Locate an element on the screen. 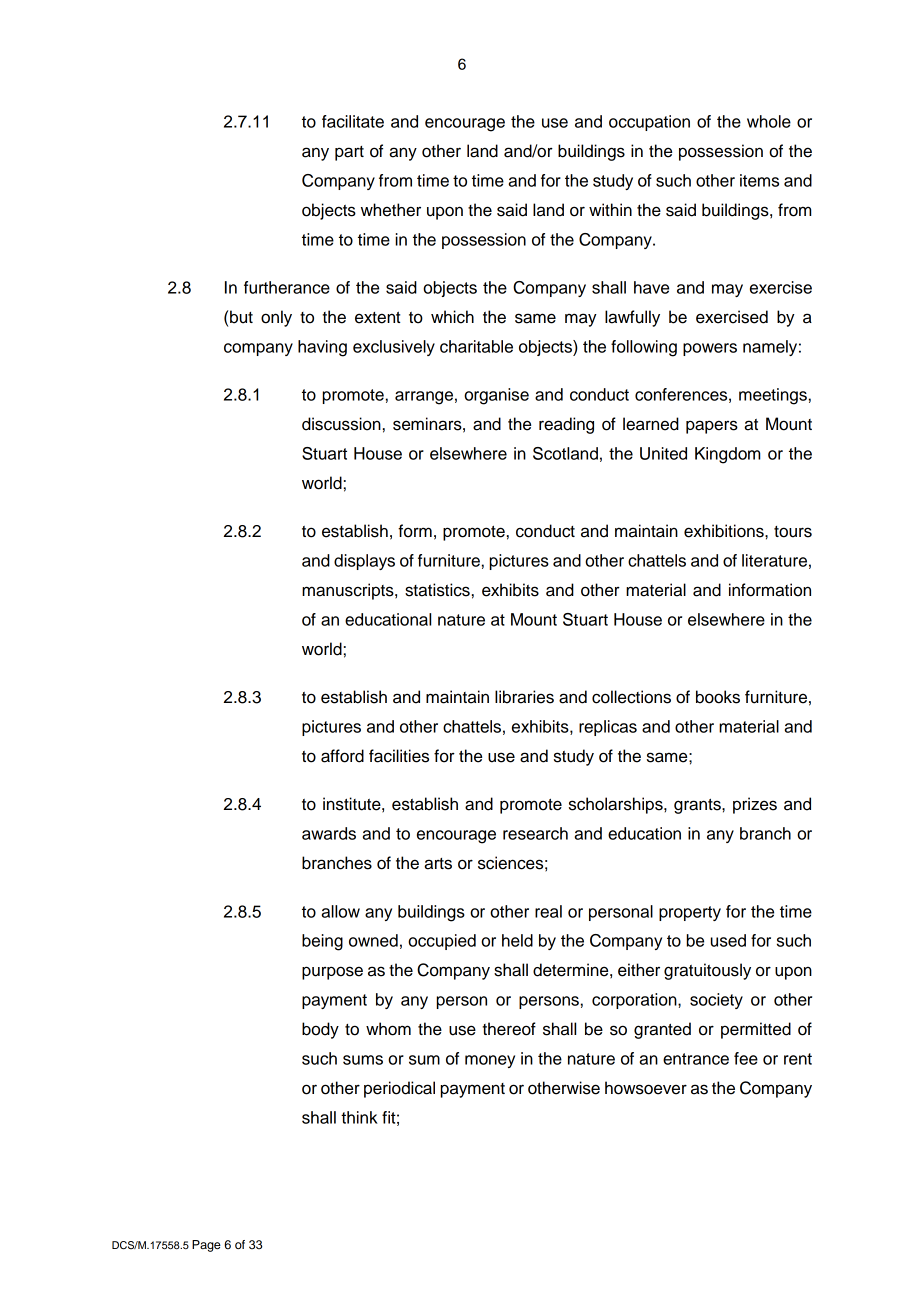 This screenshot has width=924, height=1307. money is located at coordinates (490, 1061).
